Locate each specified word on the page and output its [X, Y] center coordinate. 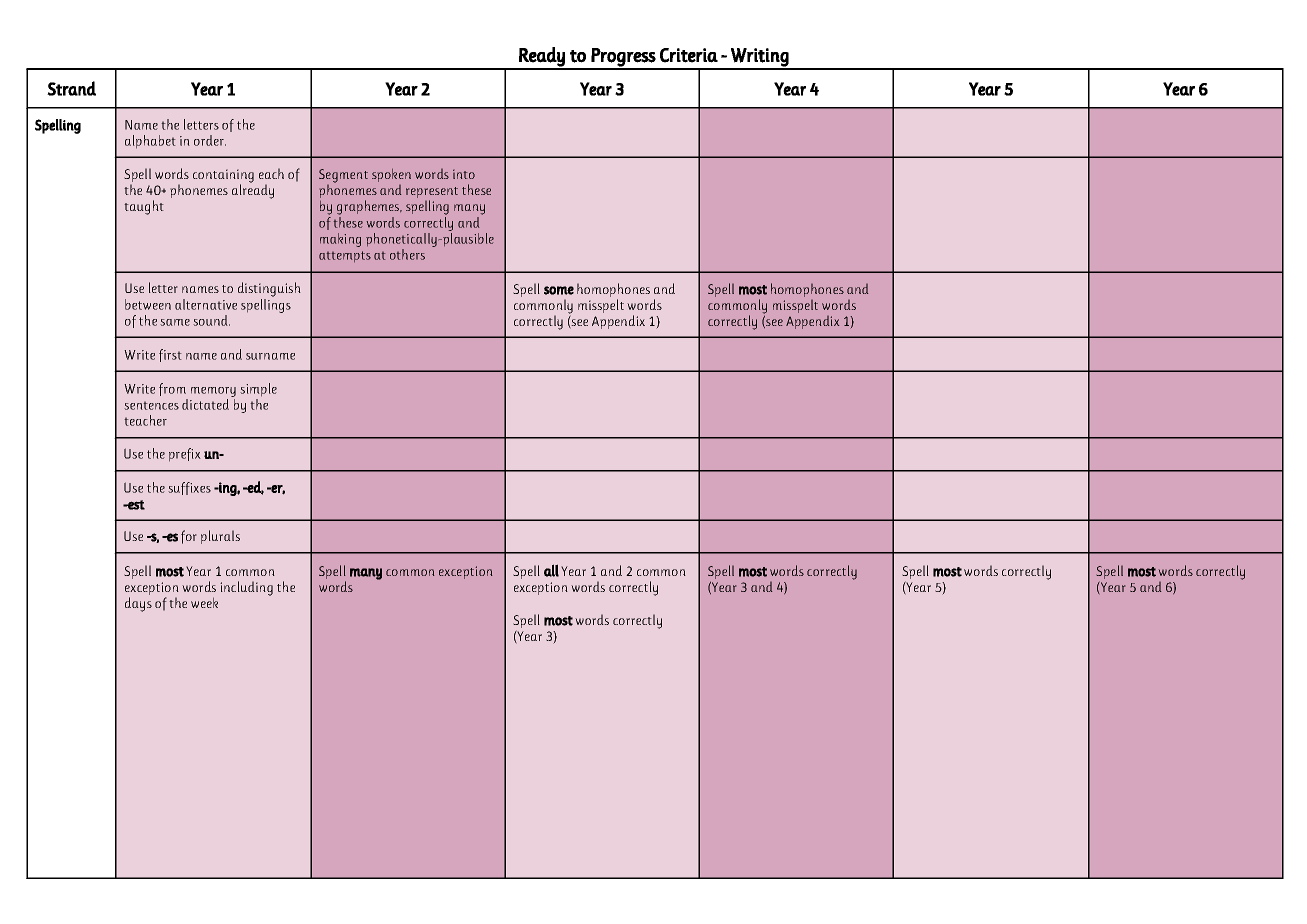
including [246, 588]
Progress [623, 58]
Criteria [689, 55]
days [138, 604]
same [175, 322]
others [407, 254]
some [559, 290]
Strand [71, 88]
